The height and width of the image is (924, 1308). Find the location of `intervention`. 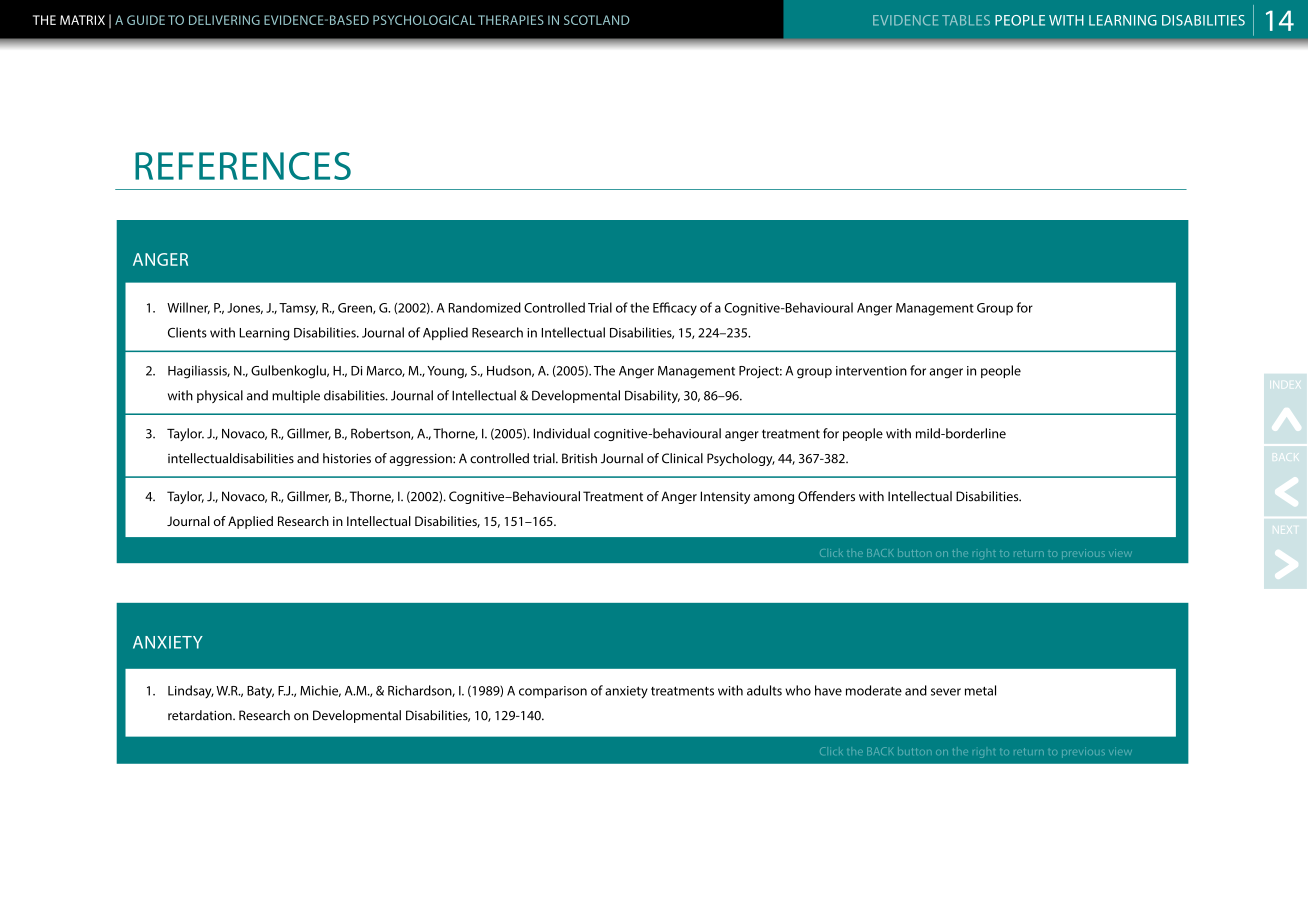

intervention is located at coordinates (871, 371).
